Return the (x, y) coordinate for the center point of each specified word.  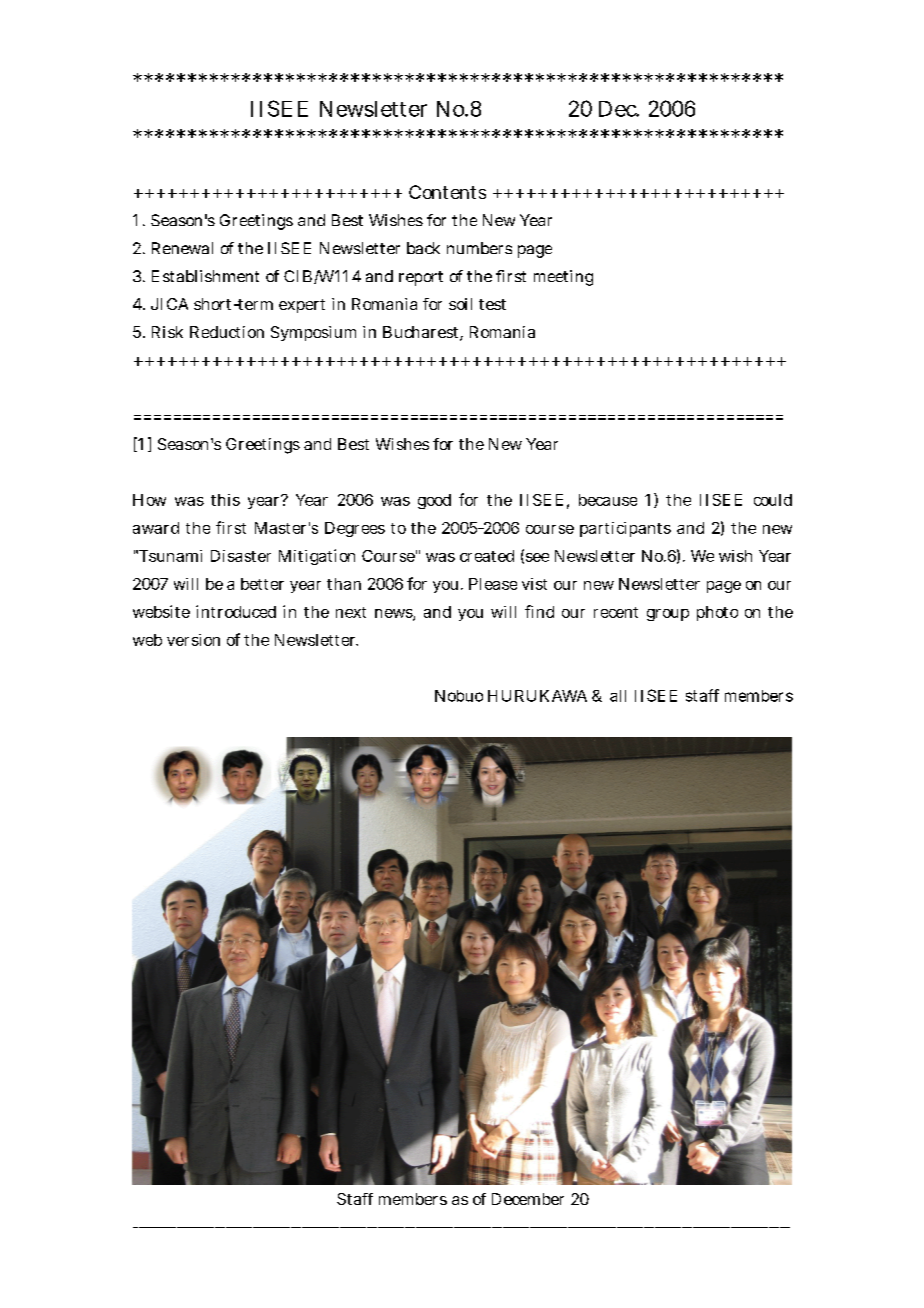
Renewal (182, 248)
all (618, 696)
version (193, 640)
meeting (563, 278)
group (668, 615)
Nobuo (459, 696)
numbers (479, 248)
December (528, 1199)
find (539, 611)
